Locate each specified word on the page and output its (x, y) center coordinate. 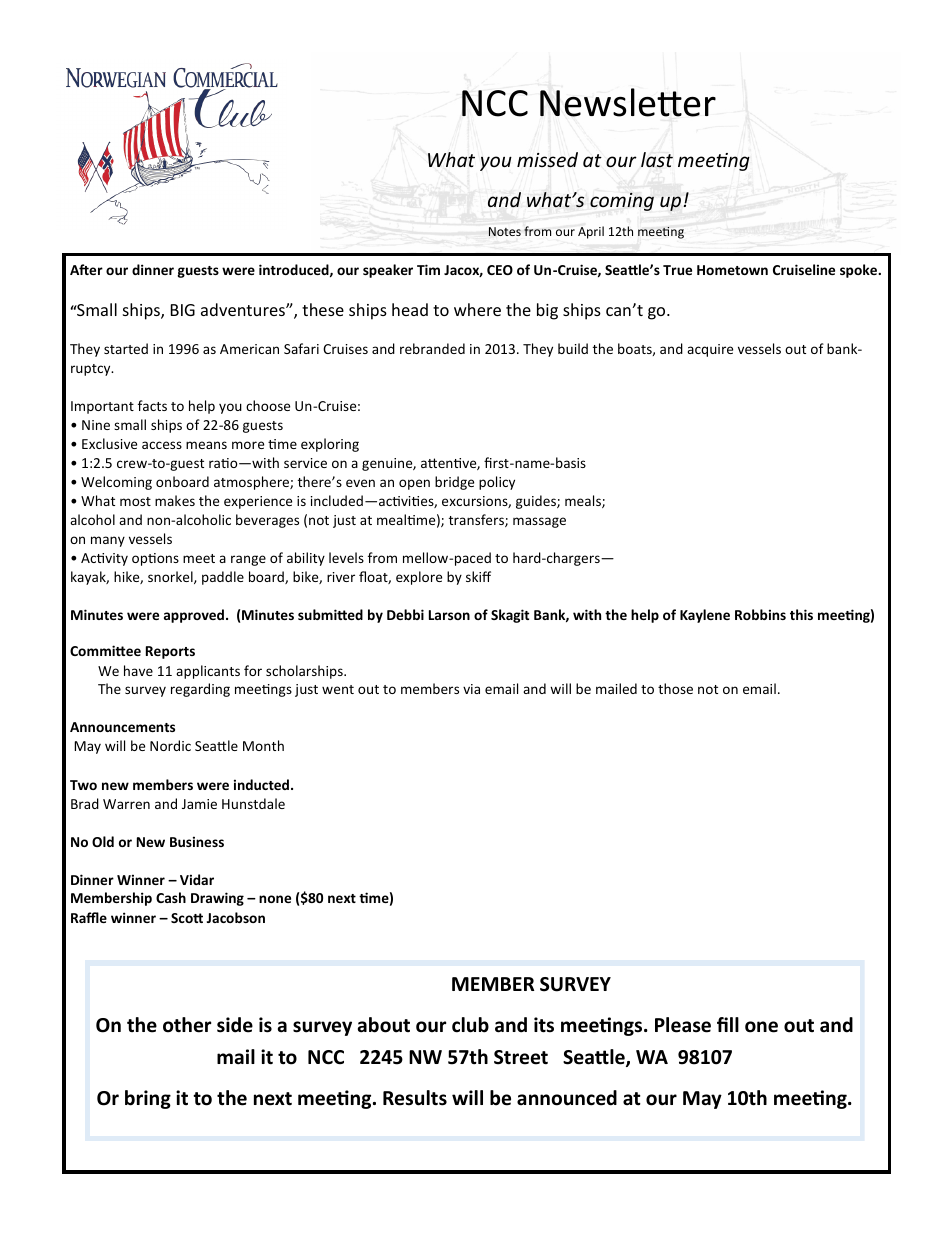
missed (547, 160)
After (86, 269)
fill (728, 1024)
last (657, 160)
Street (521, 1057)
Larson (449, 615)
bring (148, 1099)
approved (195, 616)
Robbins (760, 614)
